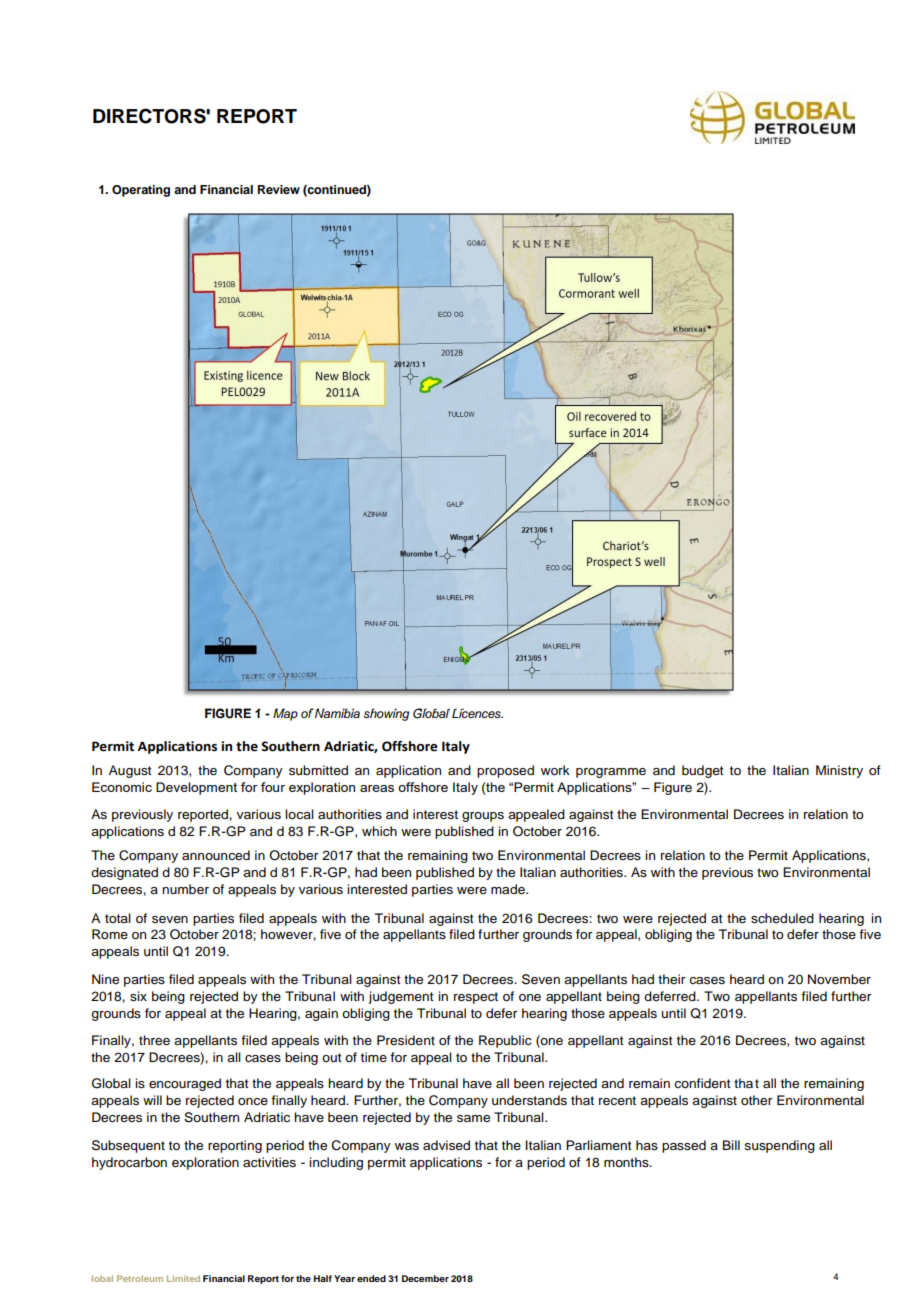  What do you see at coordinates (141, 191) in the document?
I see `Operating` at bounding box center [141, 191].
